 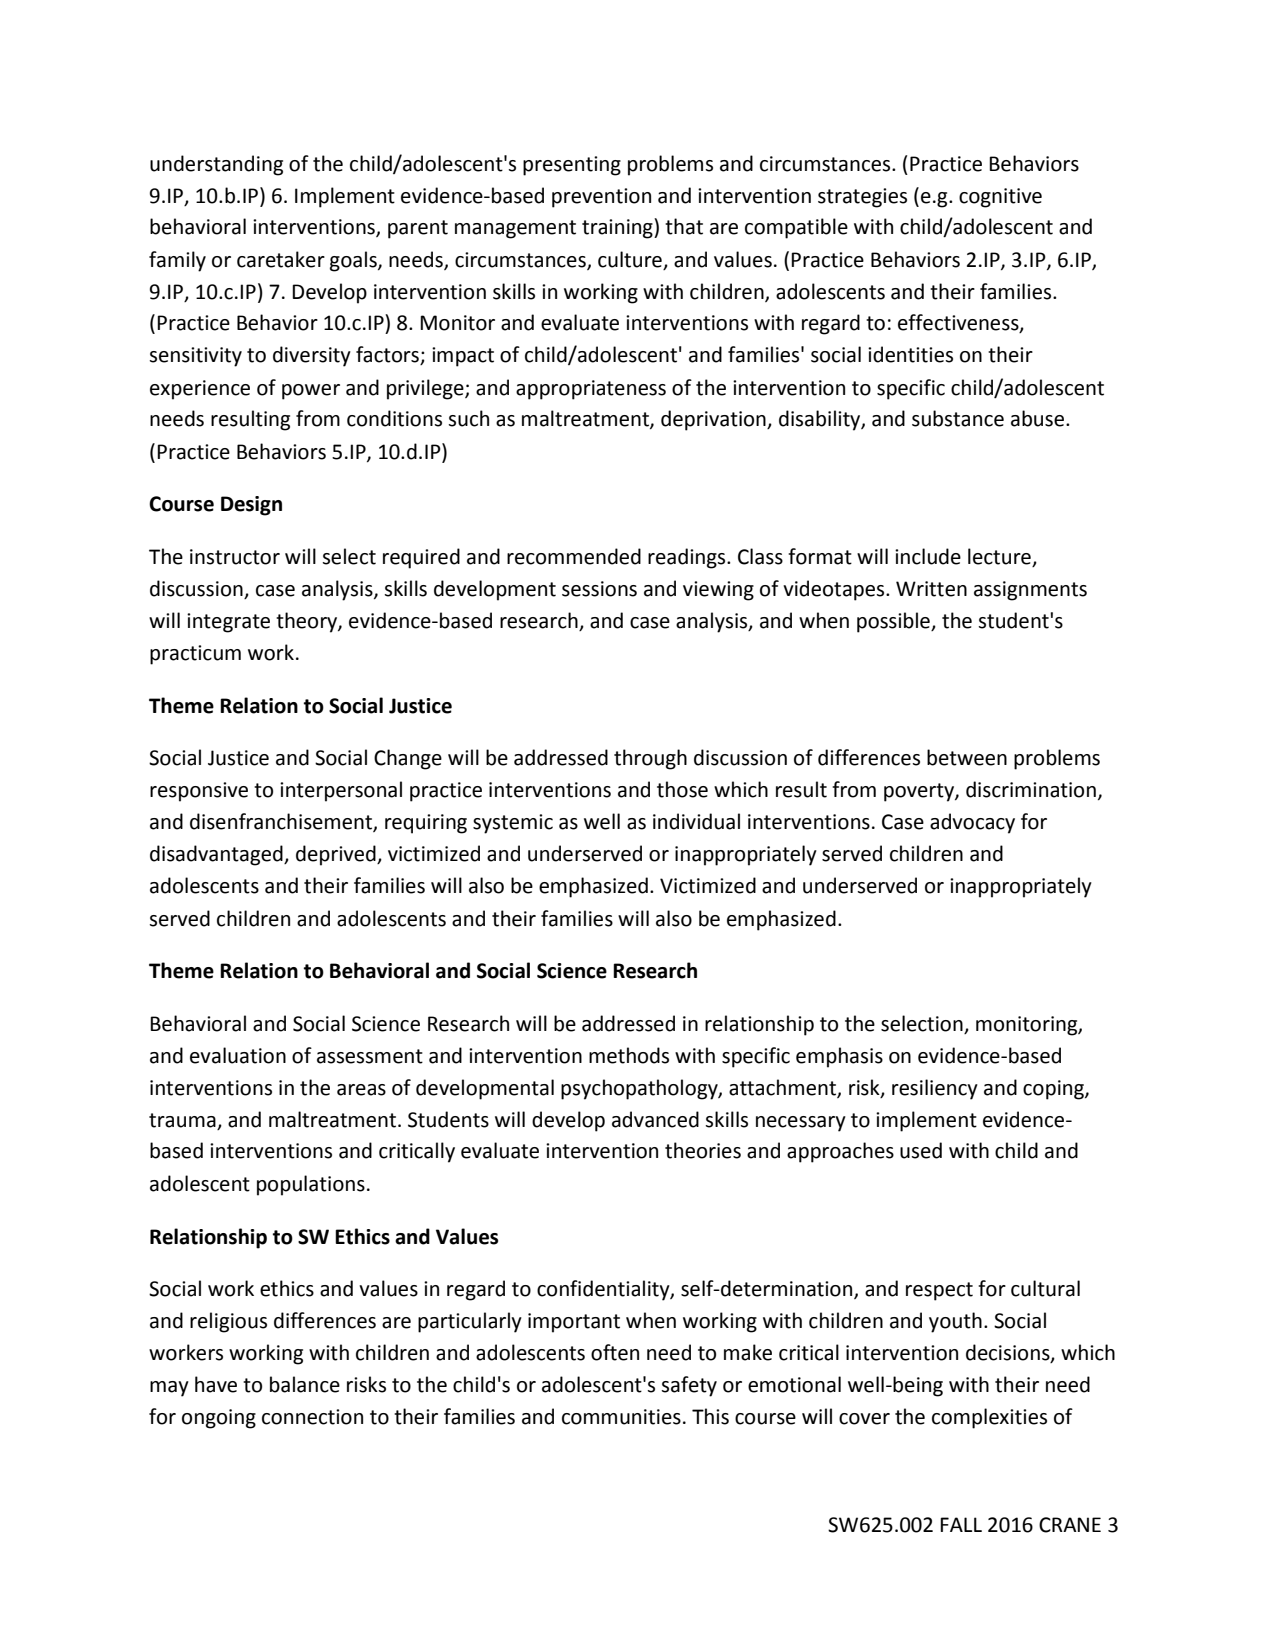 What do you see at coordinates (972, 823) in the document?
I see `advocacy` at bounding box center [972, 823].
